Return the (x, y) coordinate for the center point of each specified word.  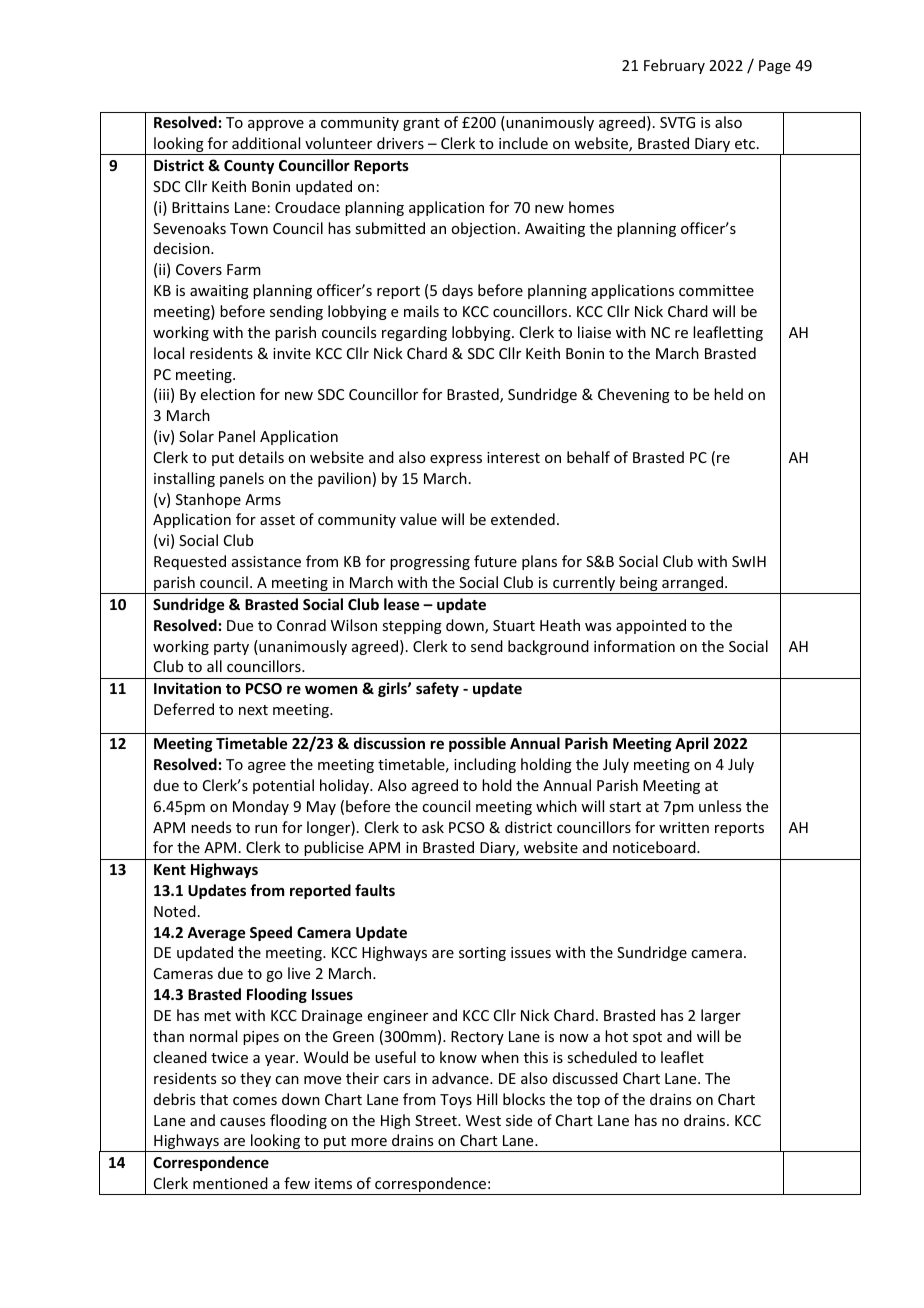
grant (421, 124)
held (728, 394)
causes (242, 1122)
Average (216, 934)
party (231, 648)
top (588, 1101)
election (228, 394)
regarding (414, 333)
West (483, 1120)
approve (276, 125)
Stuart (514, 625)
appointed (651, 626)
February (674, 66)
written (684, 827)
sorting (482, 954)
